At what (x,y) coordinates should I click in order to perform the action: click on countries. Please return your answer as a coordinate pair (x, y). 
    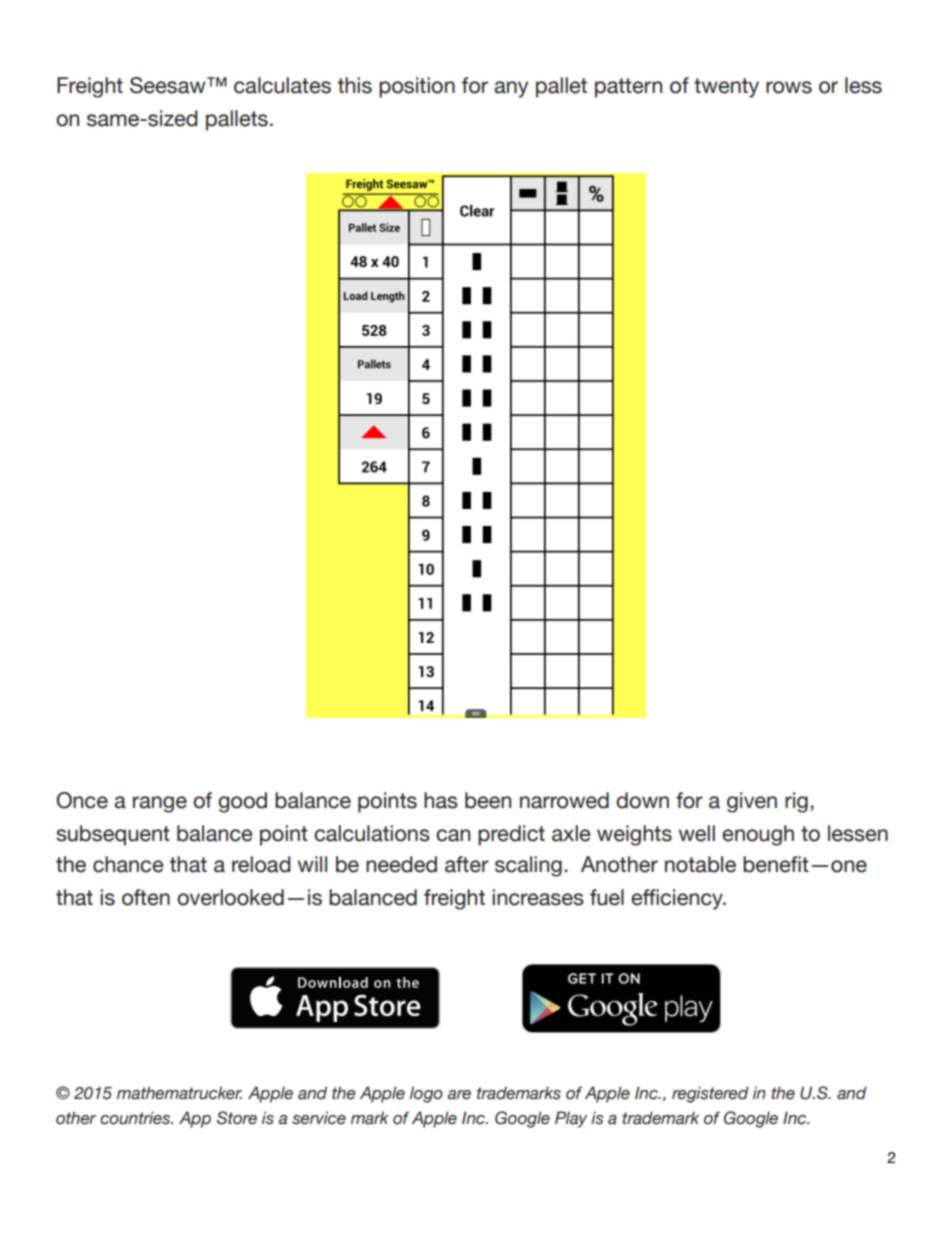
    Looking at the image, I should click on (136, 1118).
